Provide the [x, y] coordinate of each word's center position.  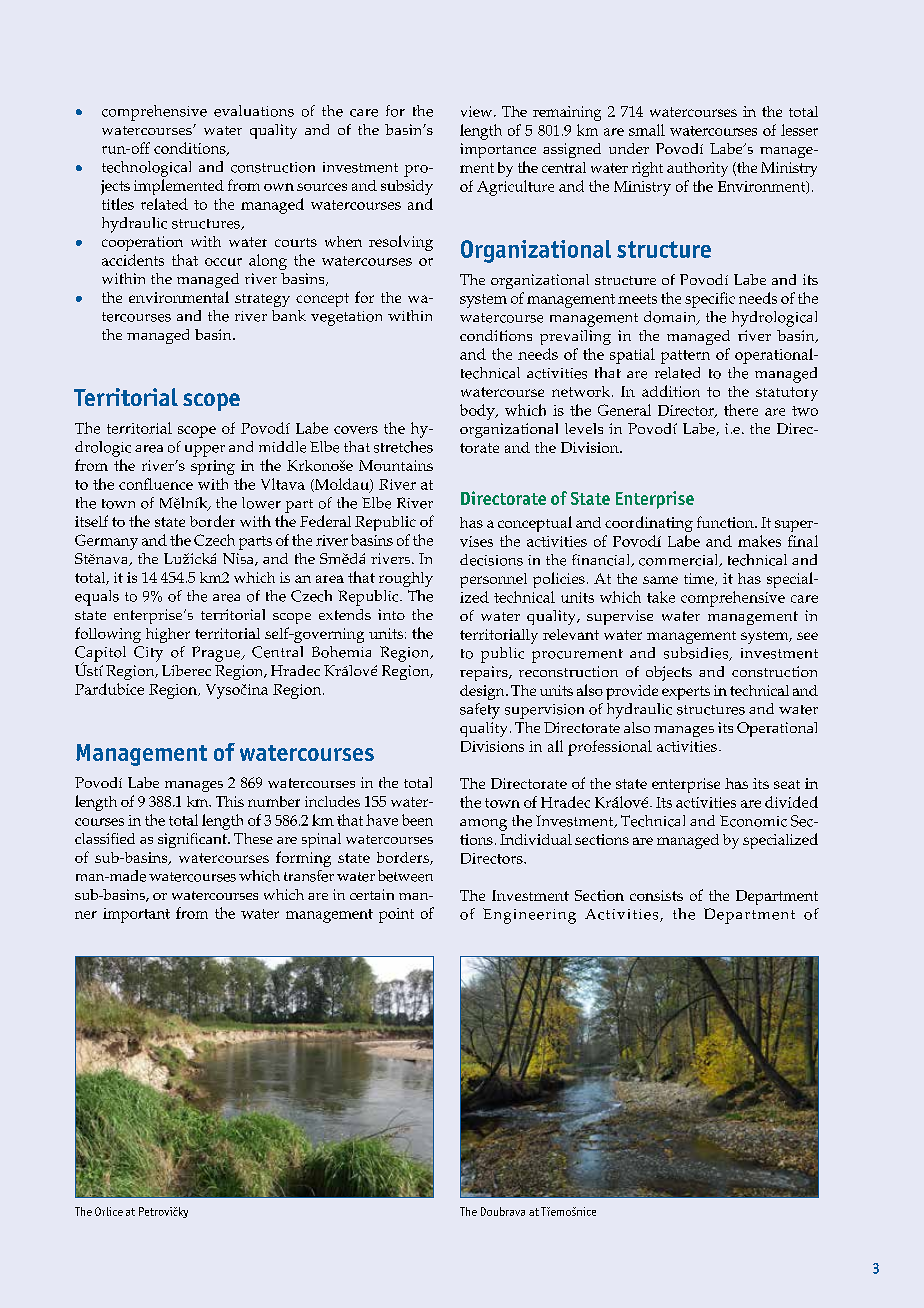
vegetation [346, 318]
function [726, 522]
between [405, 876]
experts [686, 693]
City [148, 654]
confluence [156, 484]
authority [697, 169]
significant [193, 840]
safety [480, 711]
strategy [262, 300]
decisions [491, 560]
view [478, 111]
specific [710, 300]
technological [146, 169]
